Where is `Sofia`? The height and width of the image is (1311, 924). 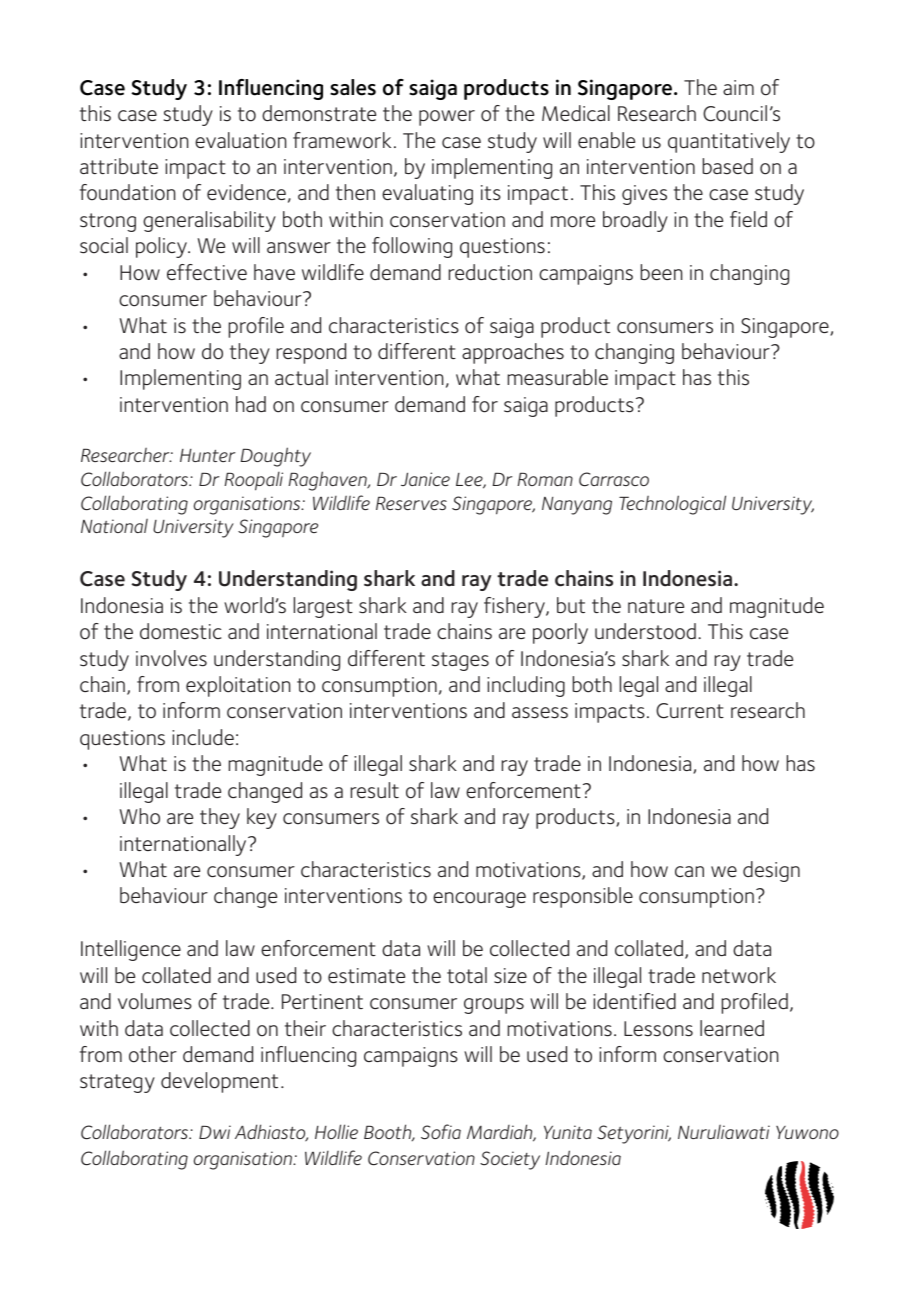
Sofia is located at coordinates (441, 1132).
